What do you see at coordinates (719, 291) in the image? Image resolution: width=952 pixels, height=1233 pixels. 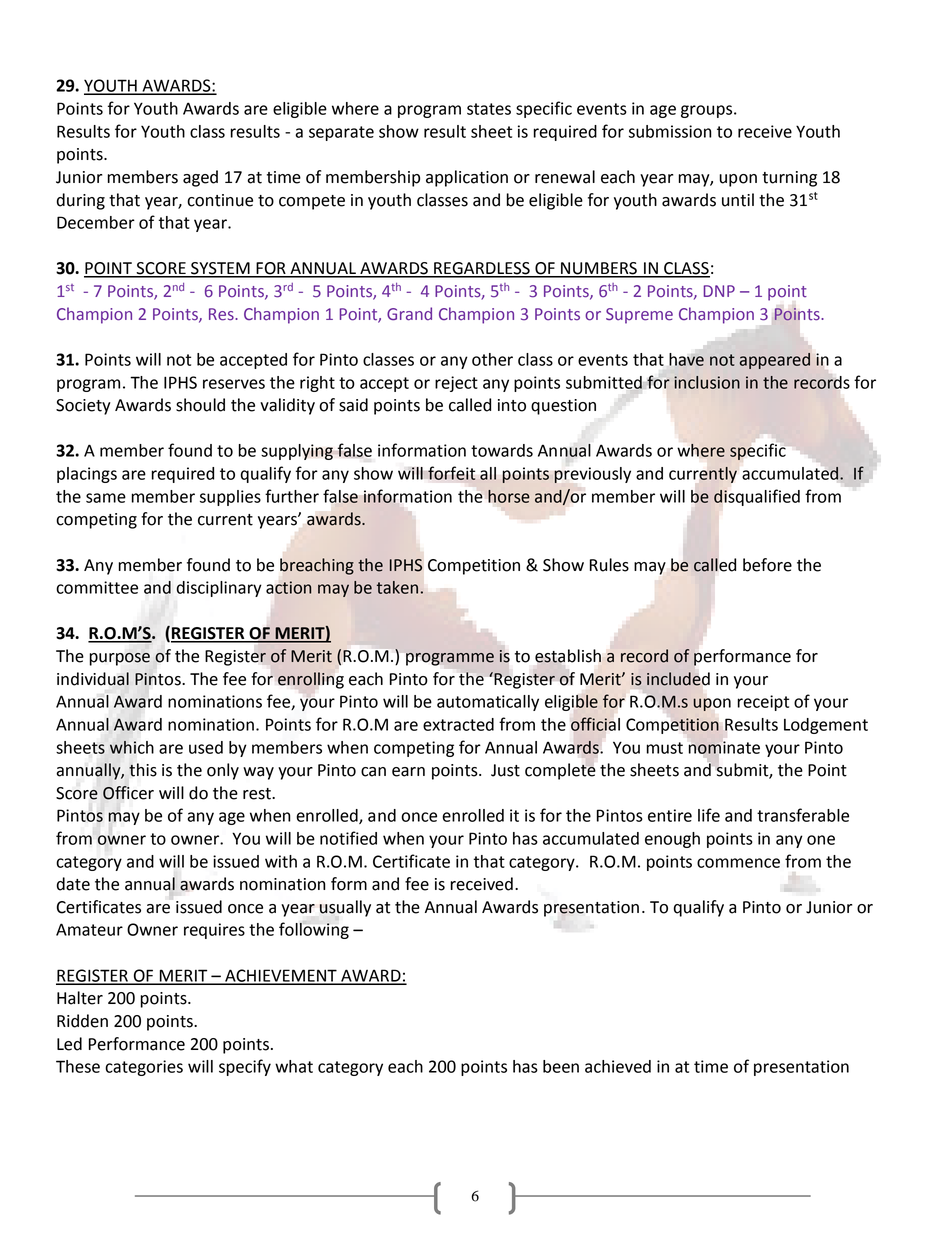 I see `DNP` at bounding box center [719, 291].
